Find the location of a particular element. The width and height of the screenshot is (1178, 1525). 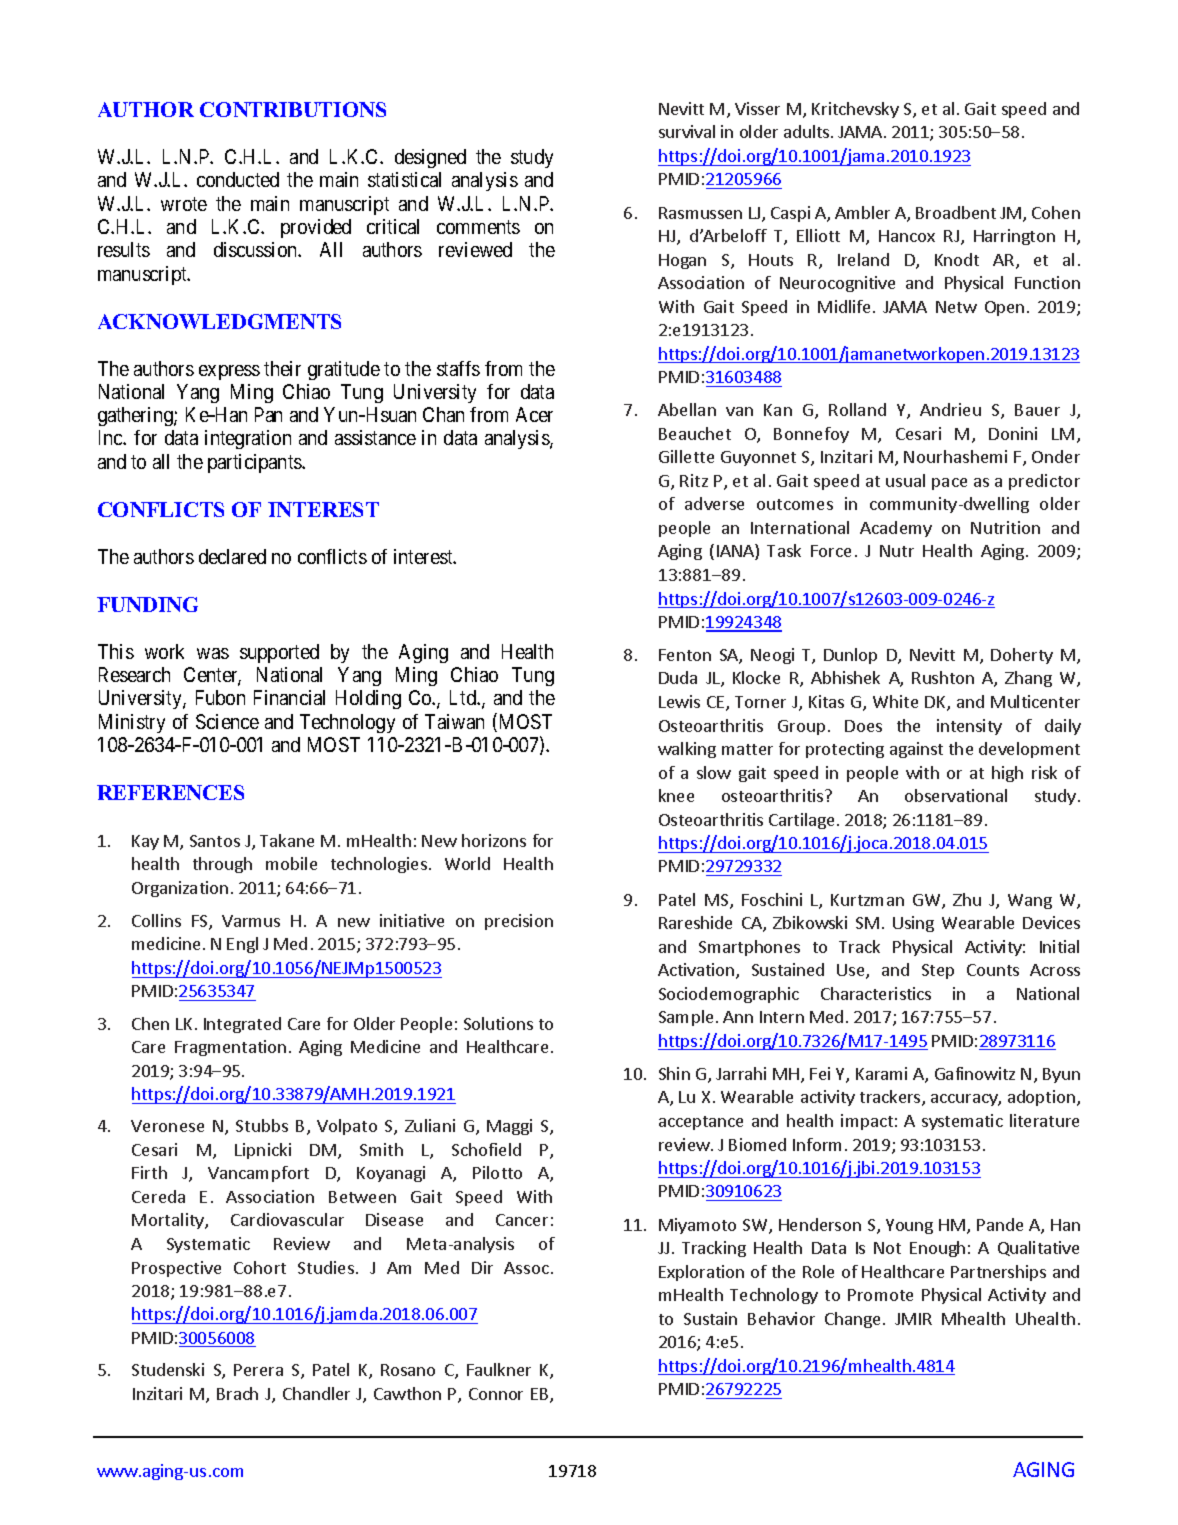

survival is located at coordinates (687, 131).
